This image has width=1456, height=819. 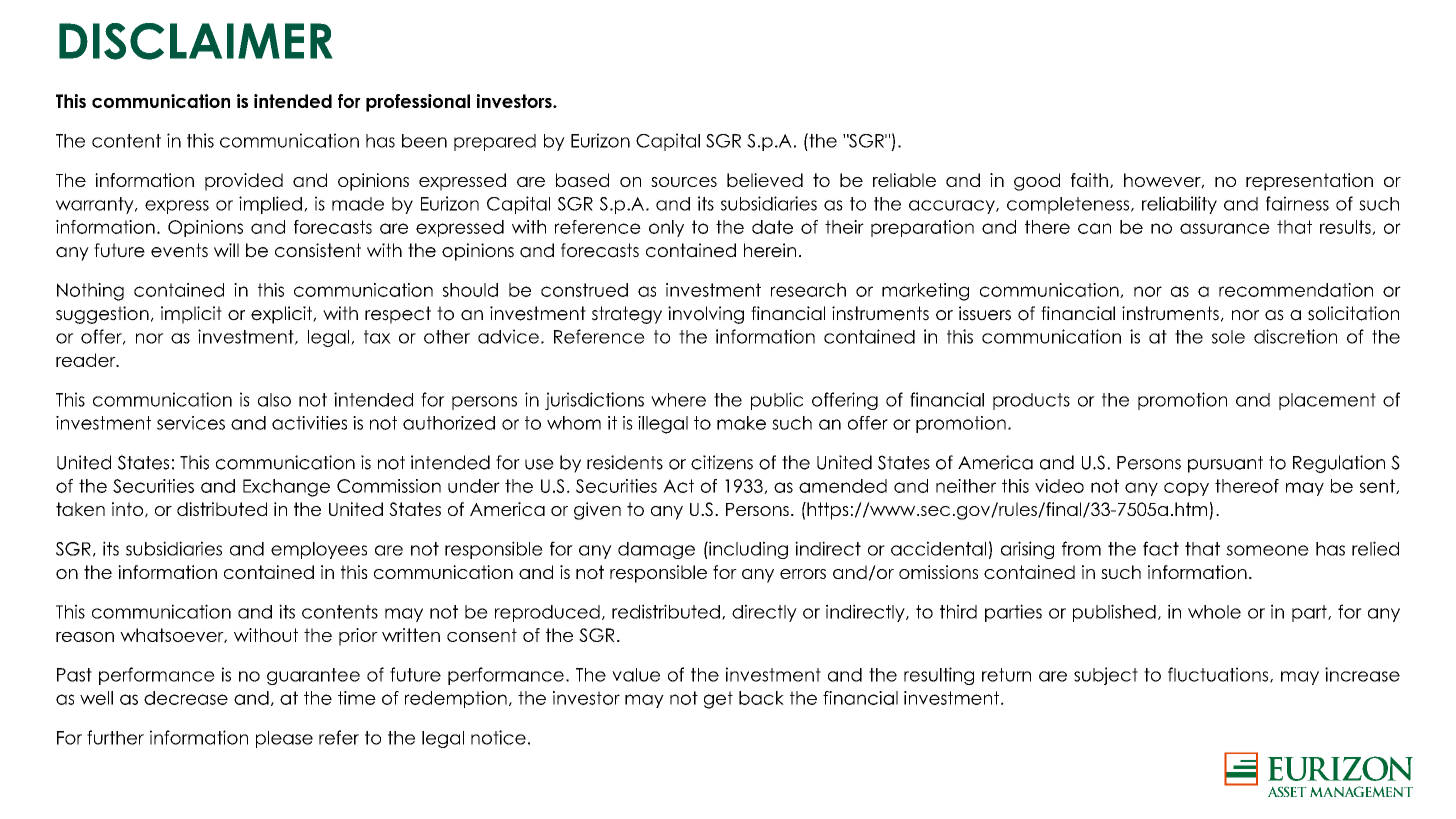 I want to click on get, so click(x=718, y=700).
